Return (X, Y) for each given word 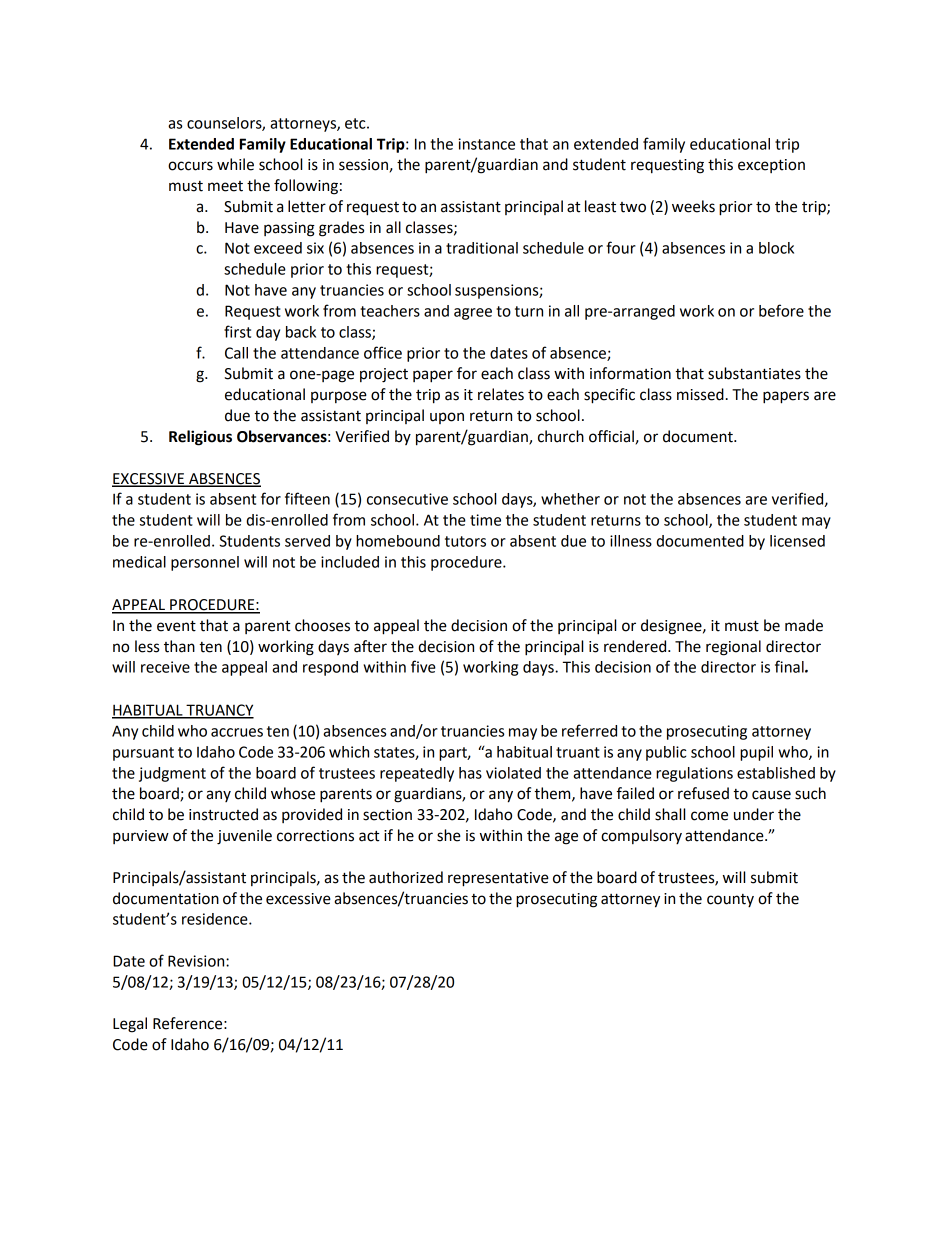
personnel (205, 563)
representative (498, 879)
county (730, 900)
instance (486, 144)
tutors (465, 541)
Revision (197, 961)
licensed (797, 541)
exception (771, 166)
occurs (190, 166)
